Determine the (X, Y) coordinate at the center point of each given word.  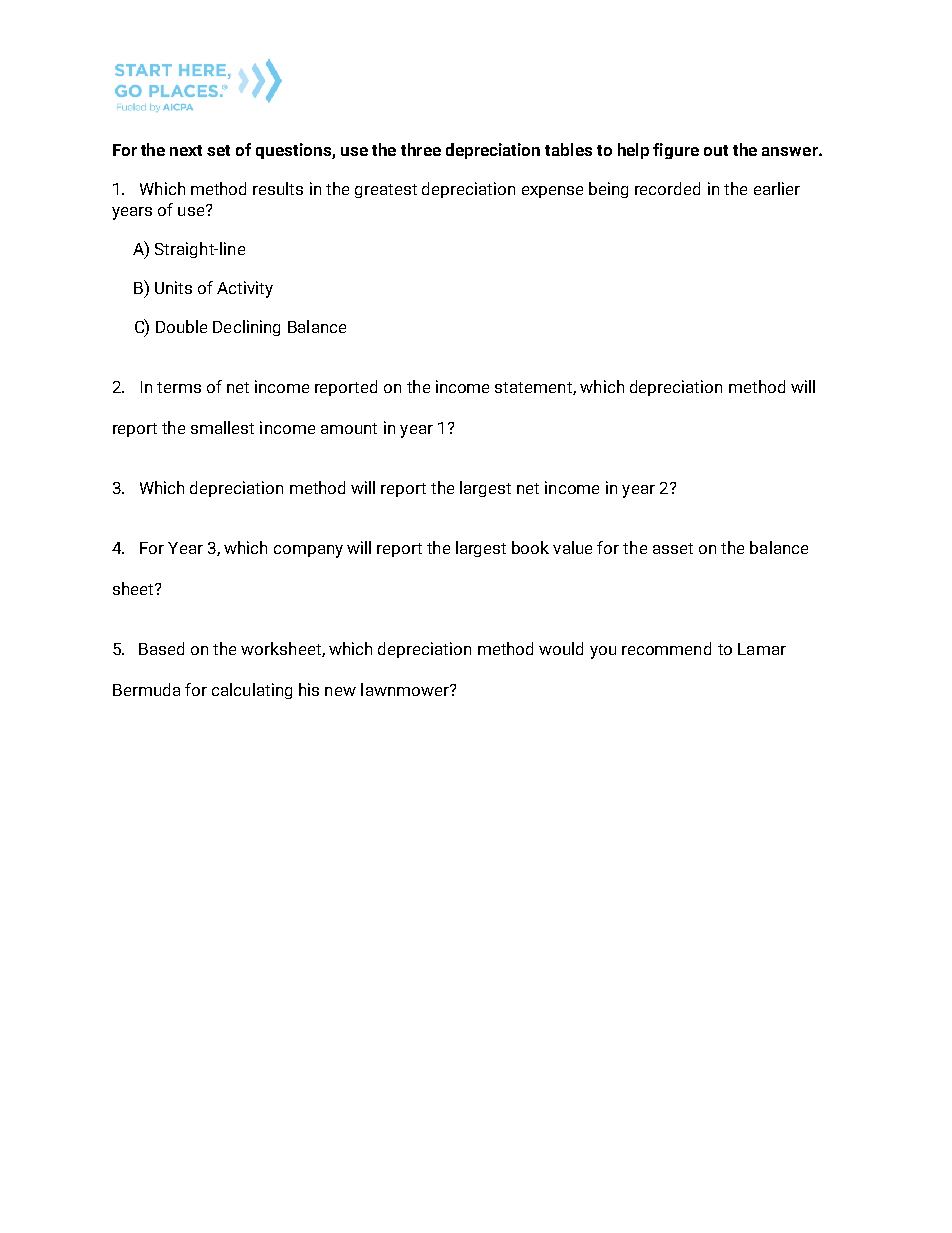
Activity (245, 289)
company (308, 551)
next (186, 150)
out (716, 150)
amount (349, 428)
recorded (667, 188)
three (421, 149)
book (530, 547)
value (572, 547)
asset (673, 548)
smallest (222, 427)
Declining (246, 328)
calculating (252, 691)
